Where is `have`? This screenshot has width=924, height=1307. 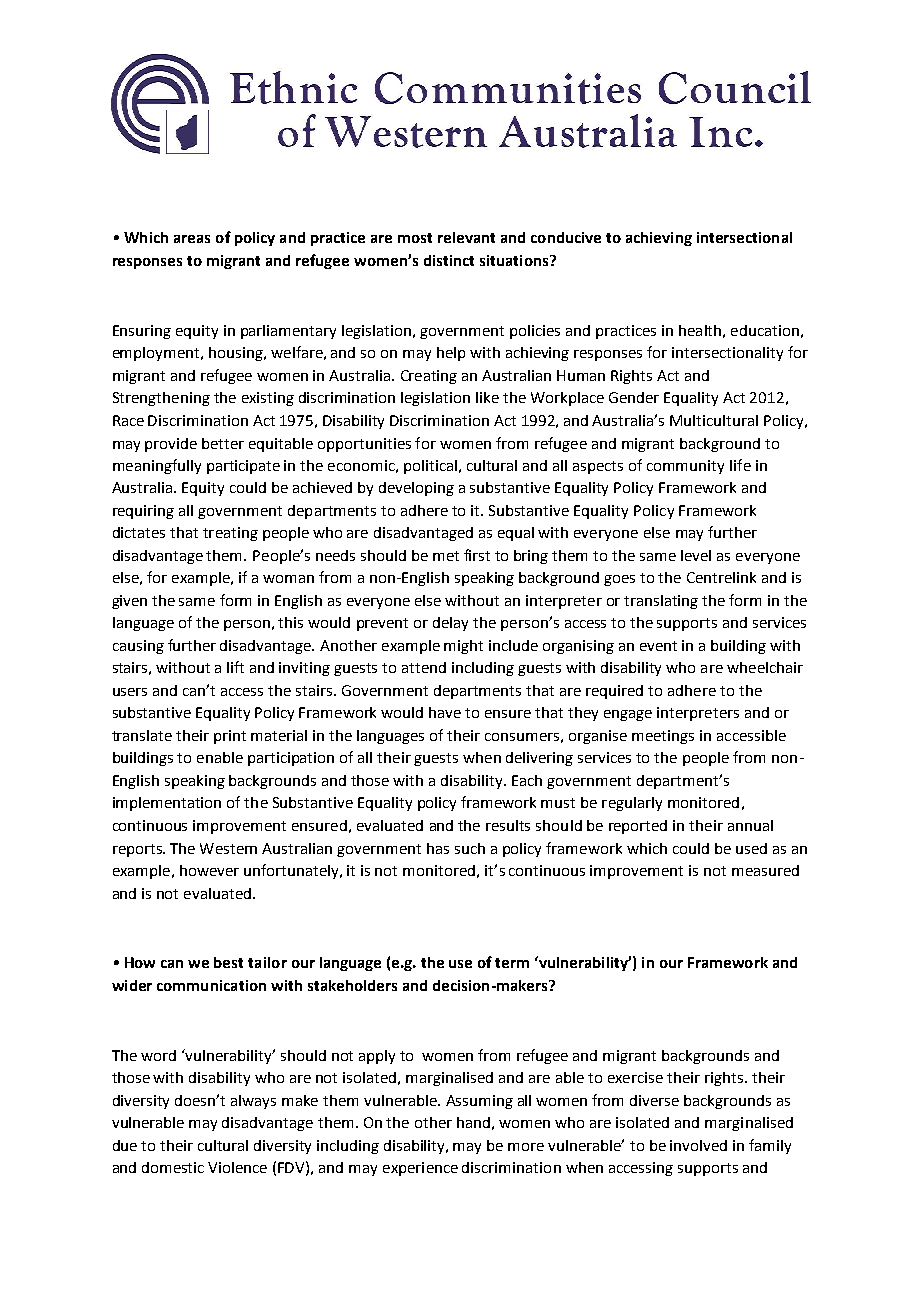 have is located at coordinates (445, 712).
